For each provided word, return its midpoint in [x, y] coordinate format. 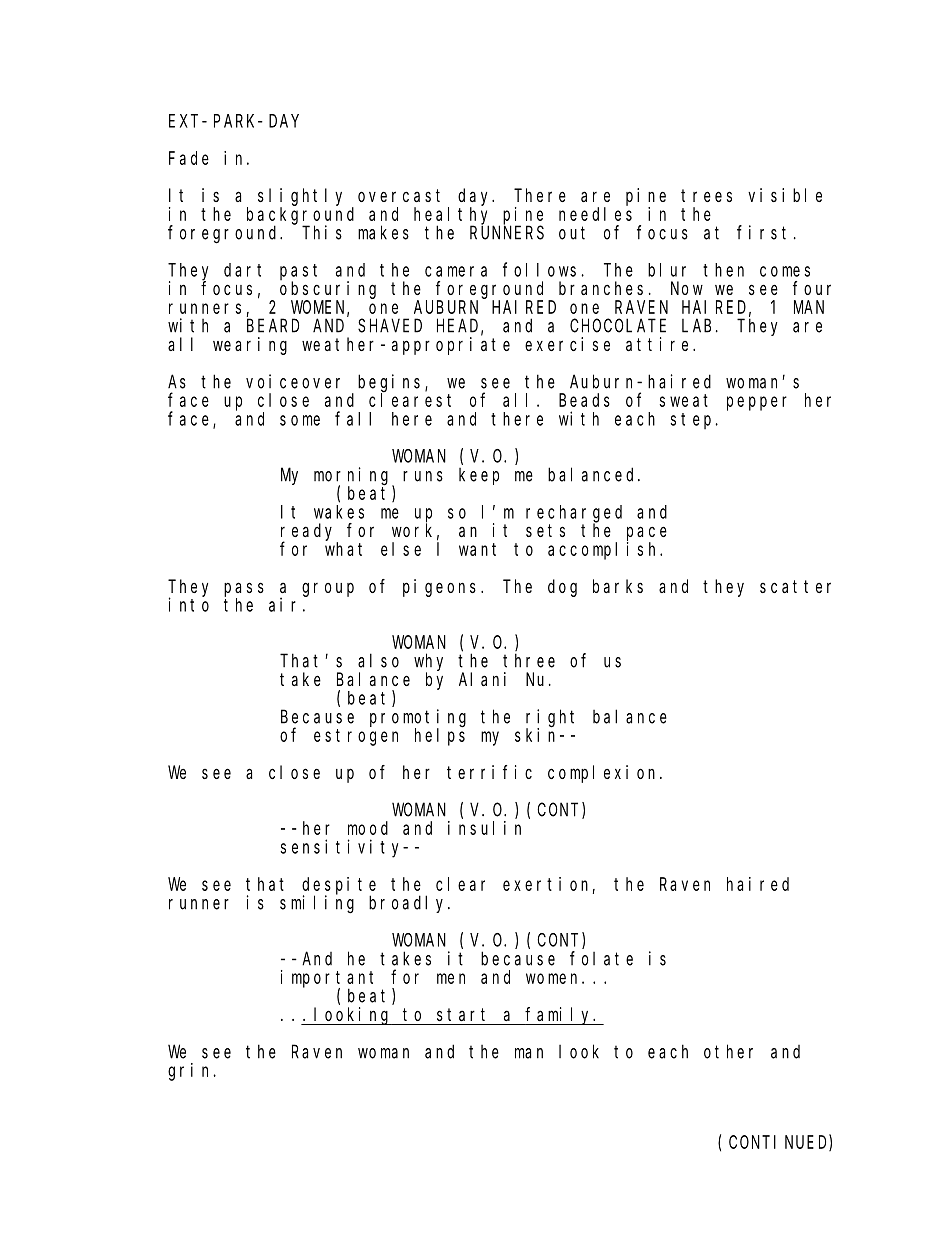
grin [191, 1072]
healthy [454, 216]
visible [785, 195]
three [529, 660]
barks [618, 586]
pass [244, 589]
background [300, 216]
